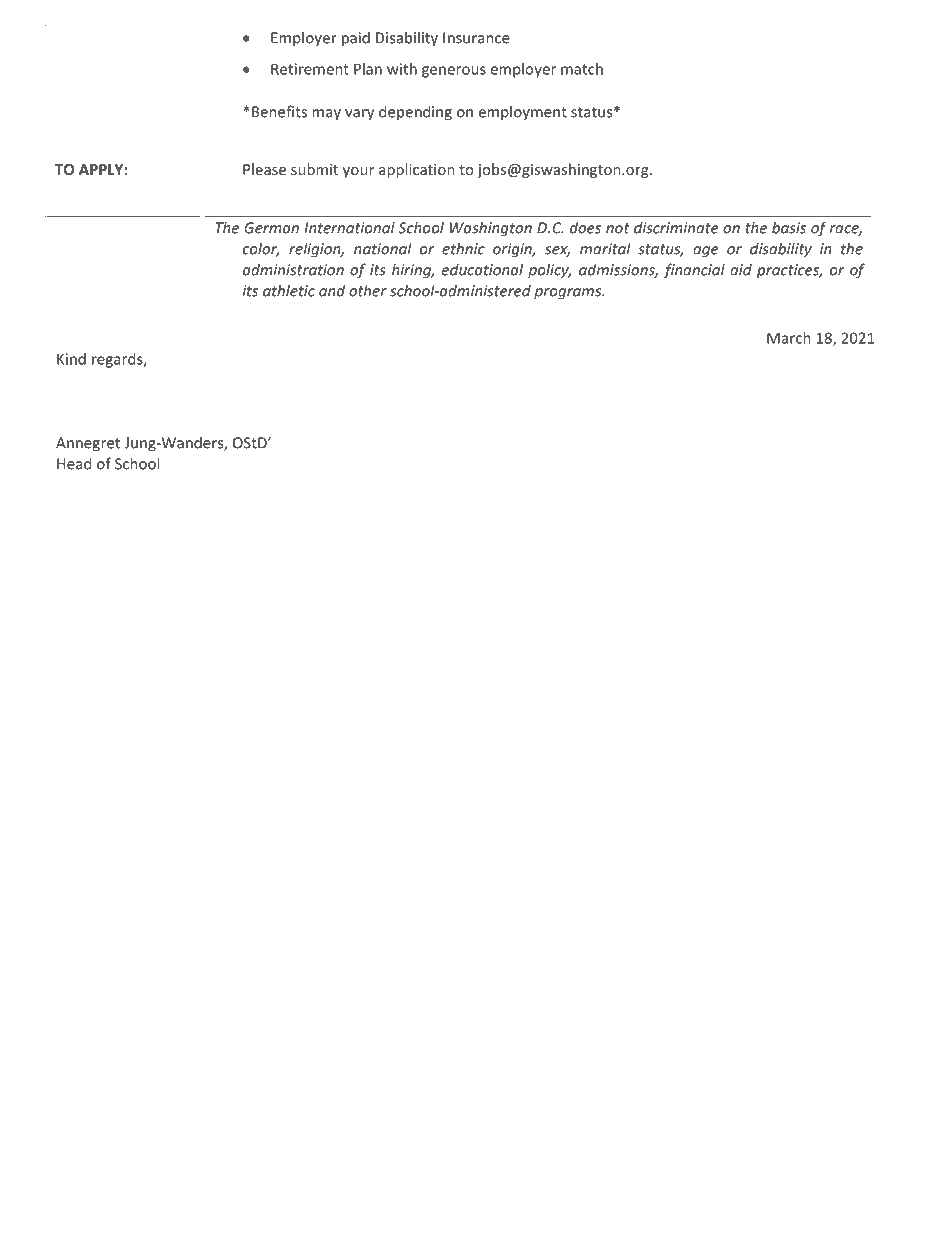  Describe the element at coordinates (523, 113) in the screenshot. I see `employment` at that location.
